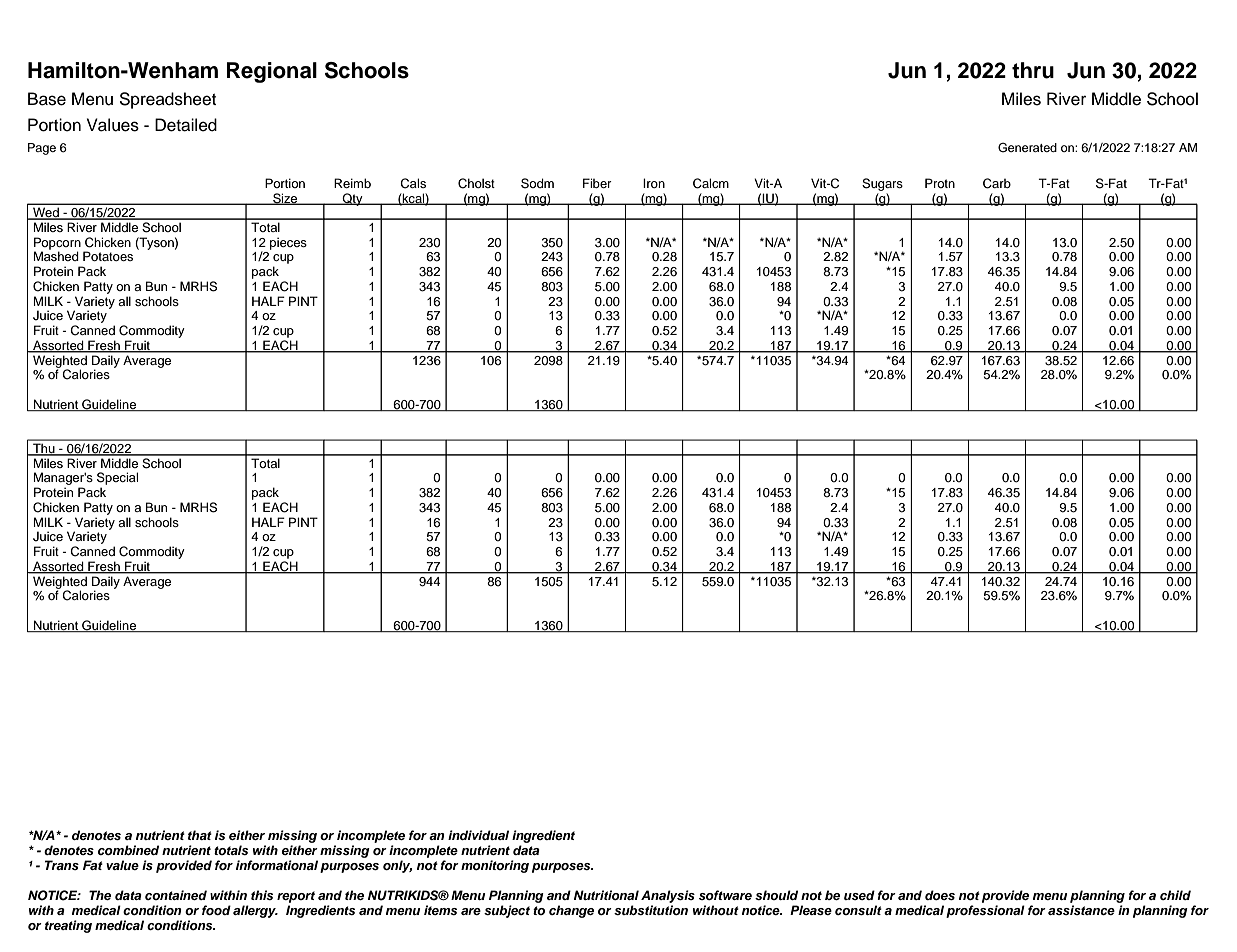 This screenshot has width=1237, height=952. Describe the element at coordinates (108, 256) in the screenshot. I see `Potatoes` at that location.
